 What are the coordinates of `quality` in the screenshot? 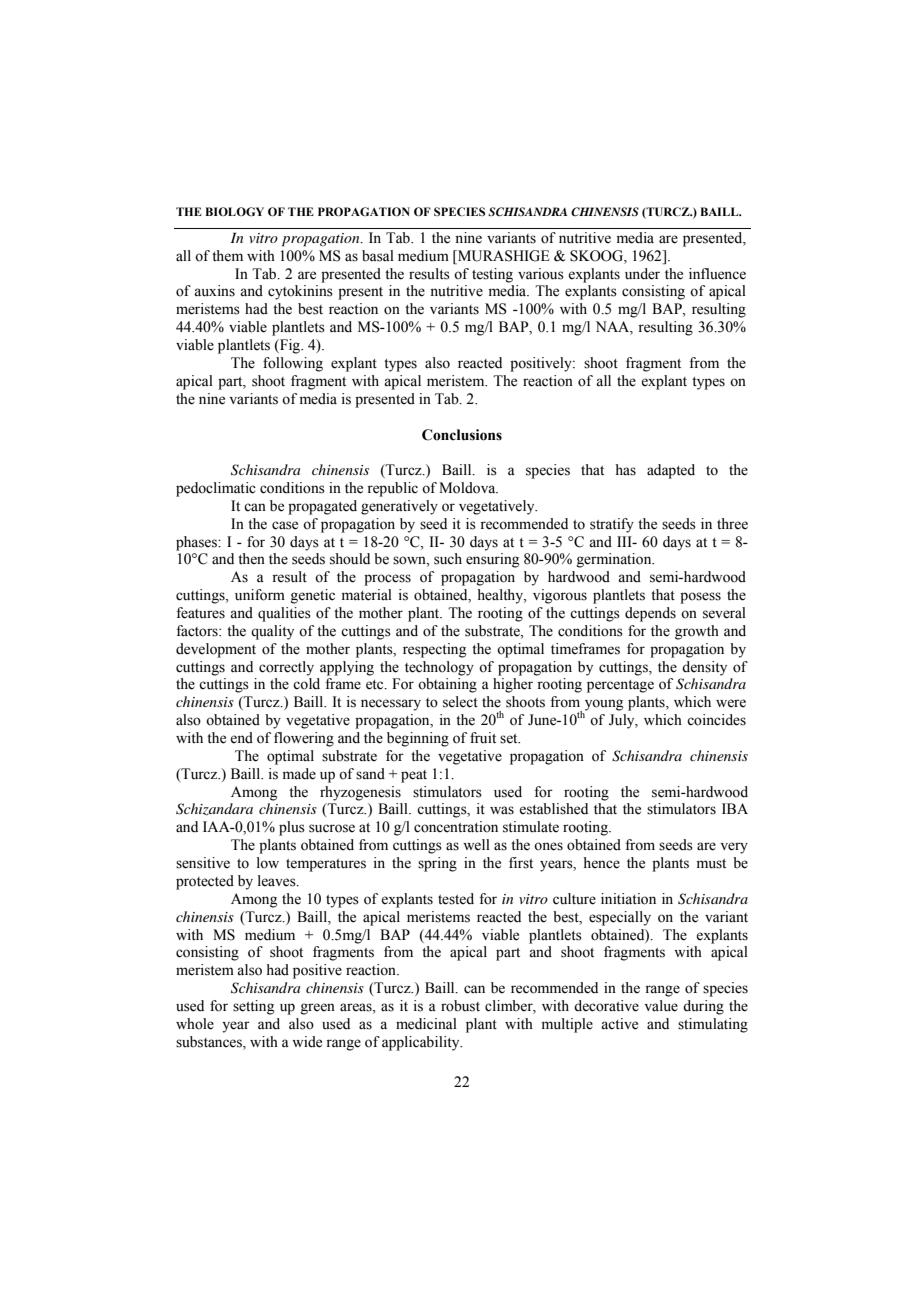 It's located at (272, 632).
